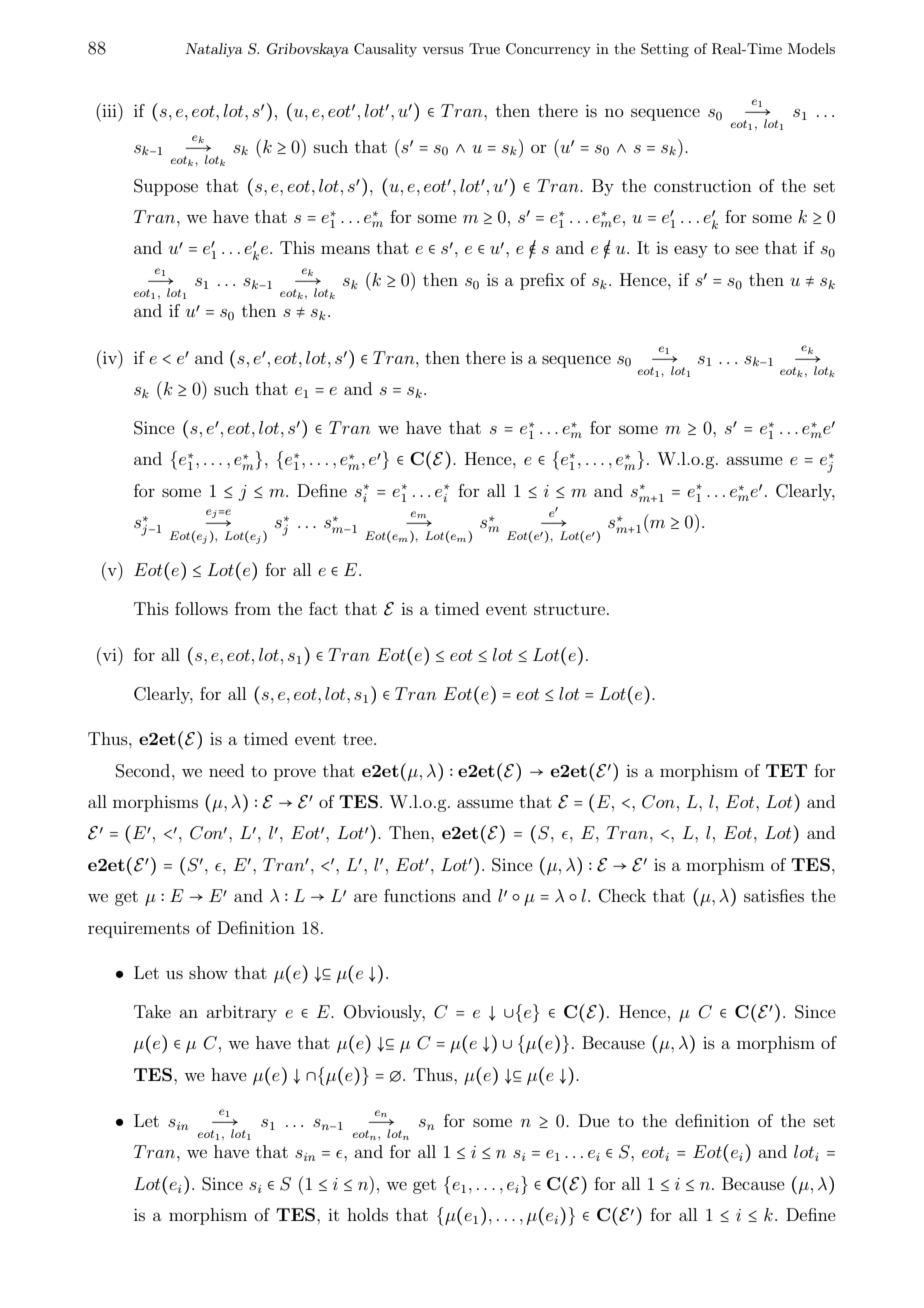  Describe the element at coordinates (367, 1214) in the document. I see `holds` at that location.
